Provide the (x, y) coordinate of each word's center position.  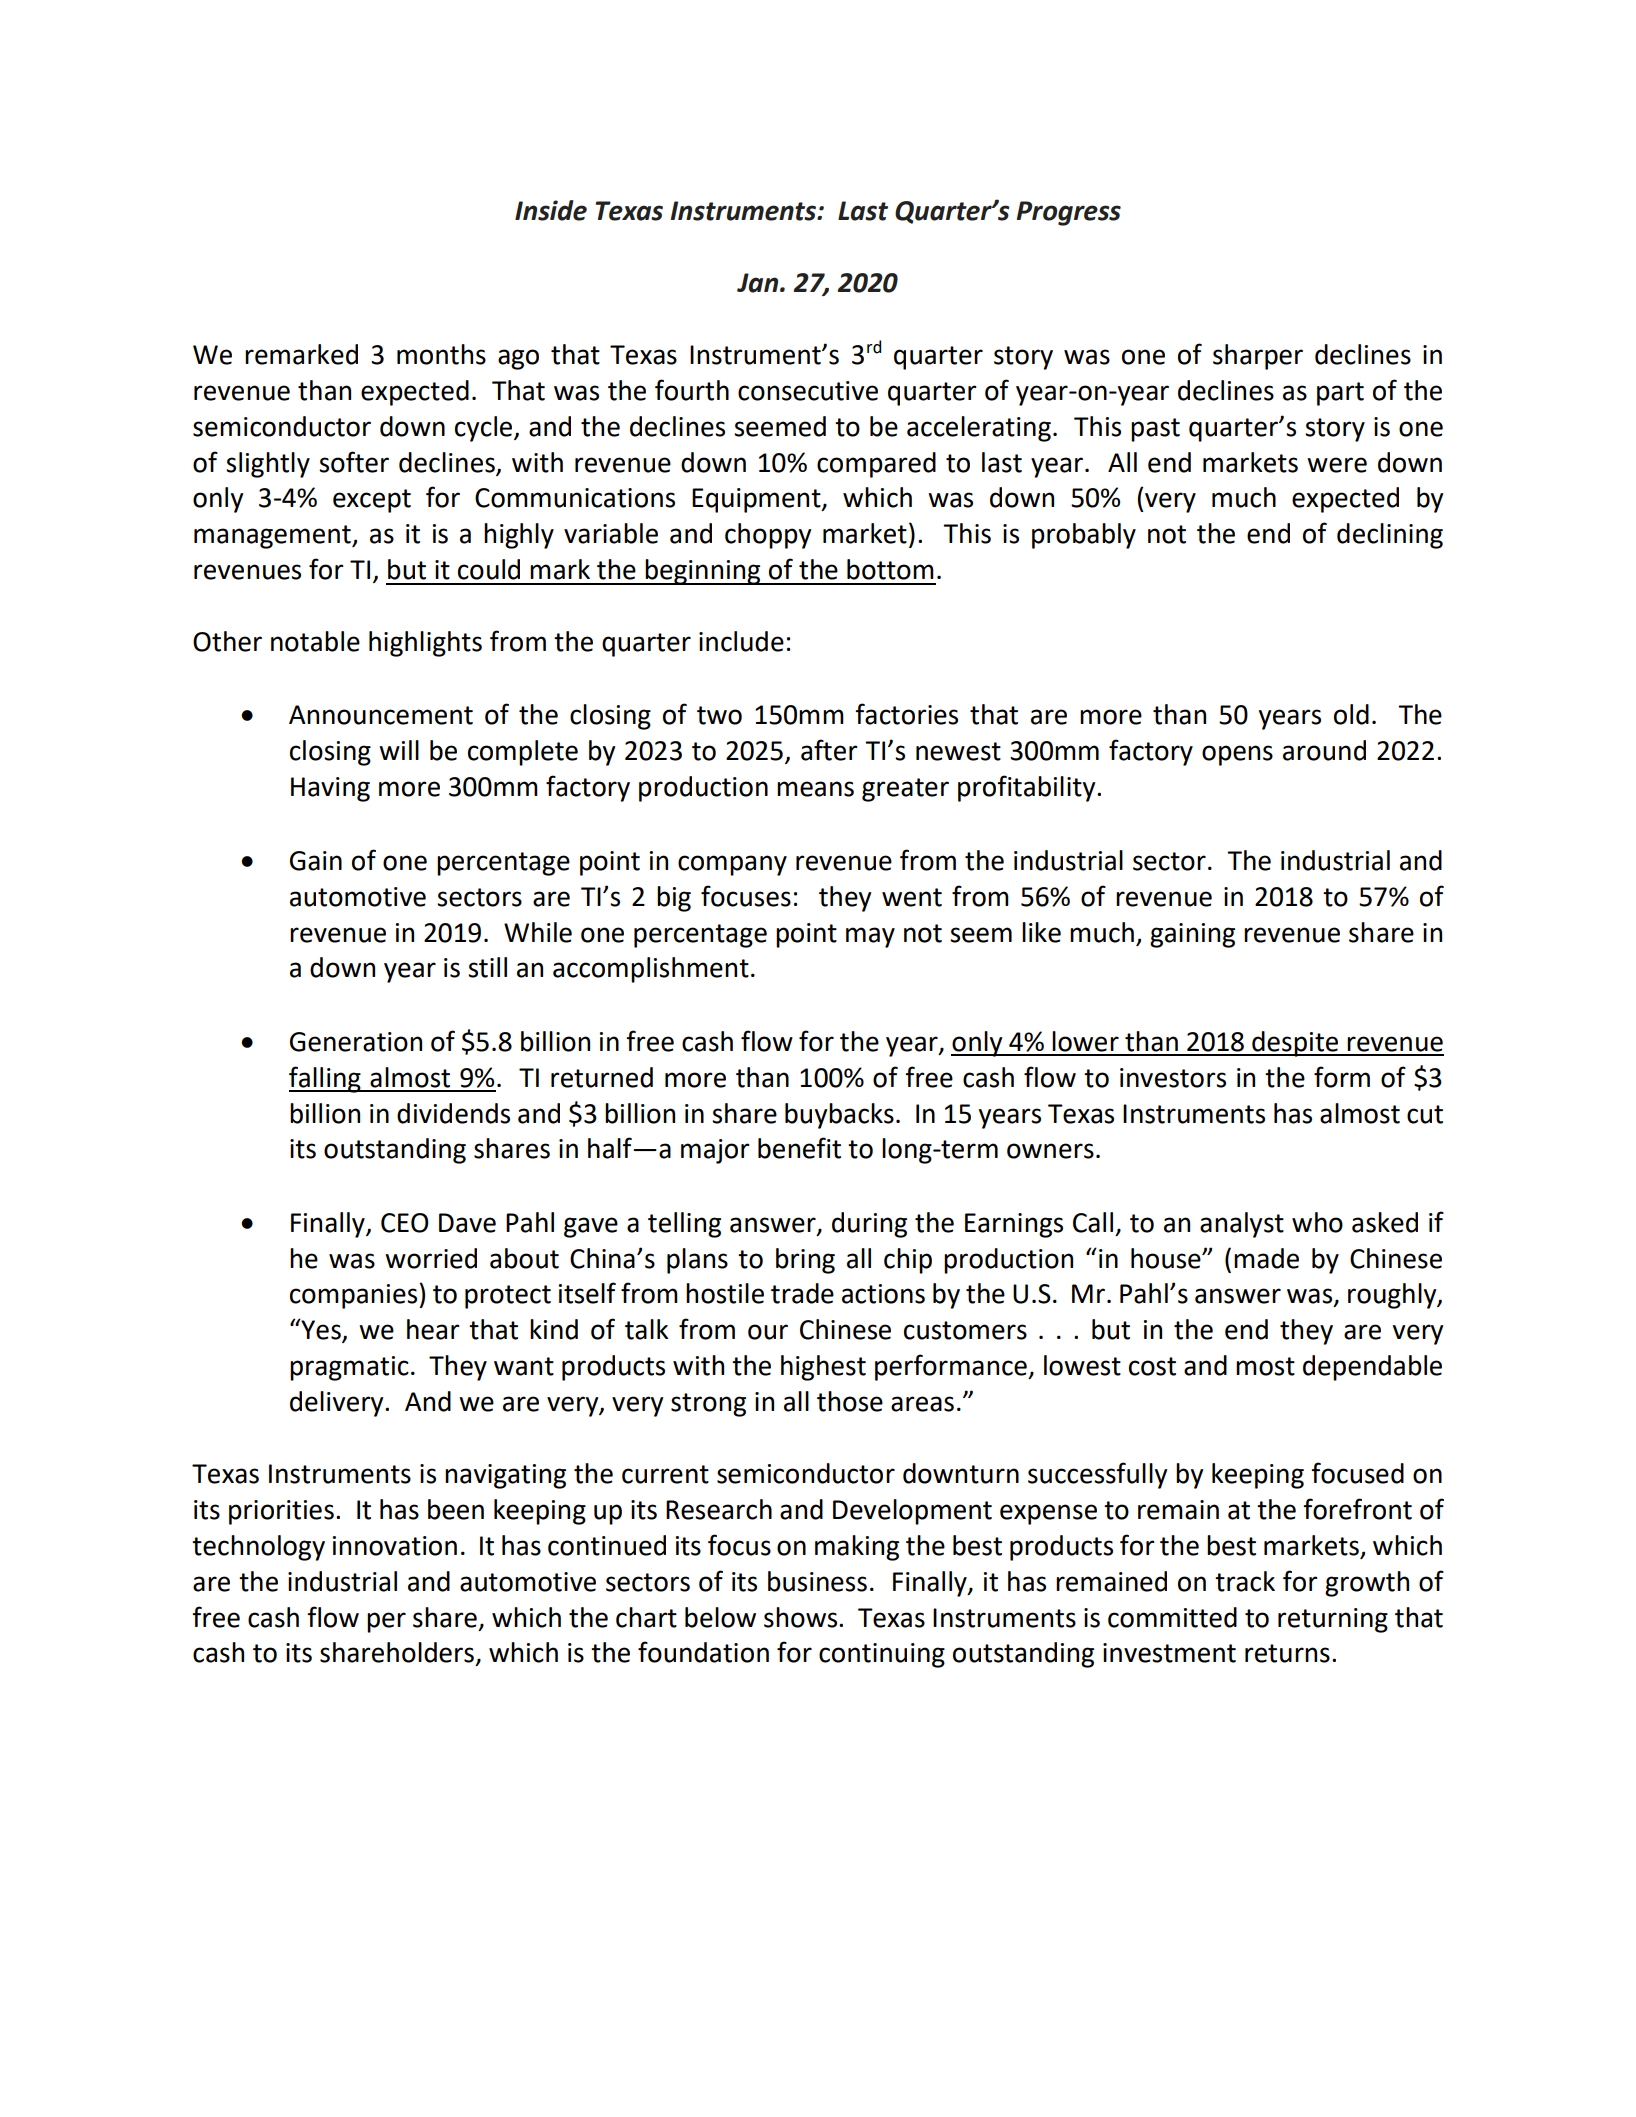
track (1245, 1581)
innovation (395, 1546)
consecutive (808, 391)
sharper (1258, 357)
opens (1237, 755)
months (441, 354)
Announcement (381, 715)
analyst (1242, 1225)
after (829, 750)
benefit (799, 1148)
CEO (405, 1223)
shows (802, 1617)
